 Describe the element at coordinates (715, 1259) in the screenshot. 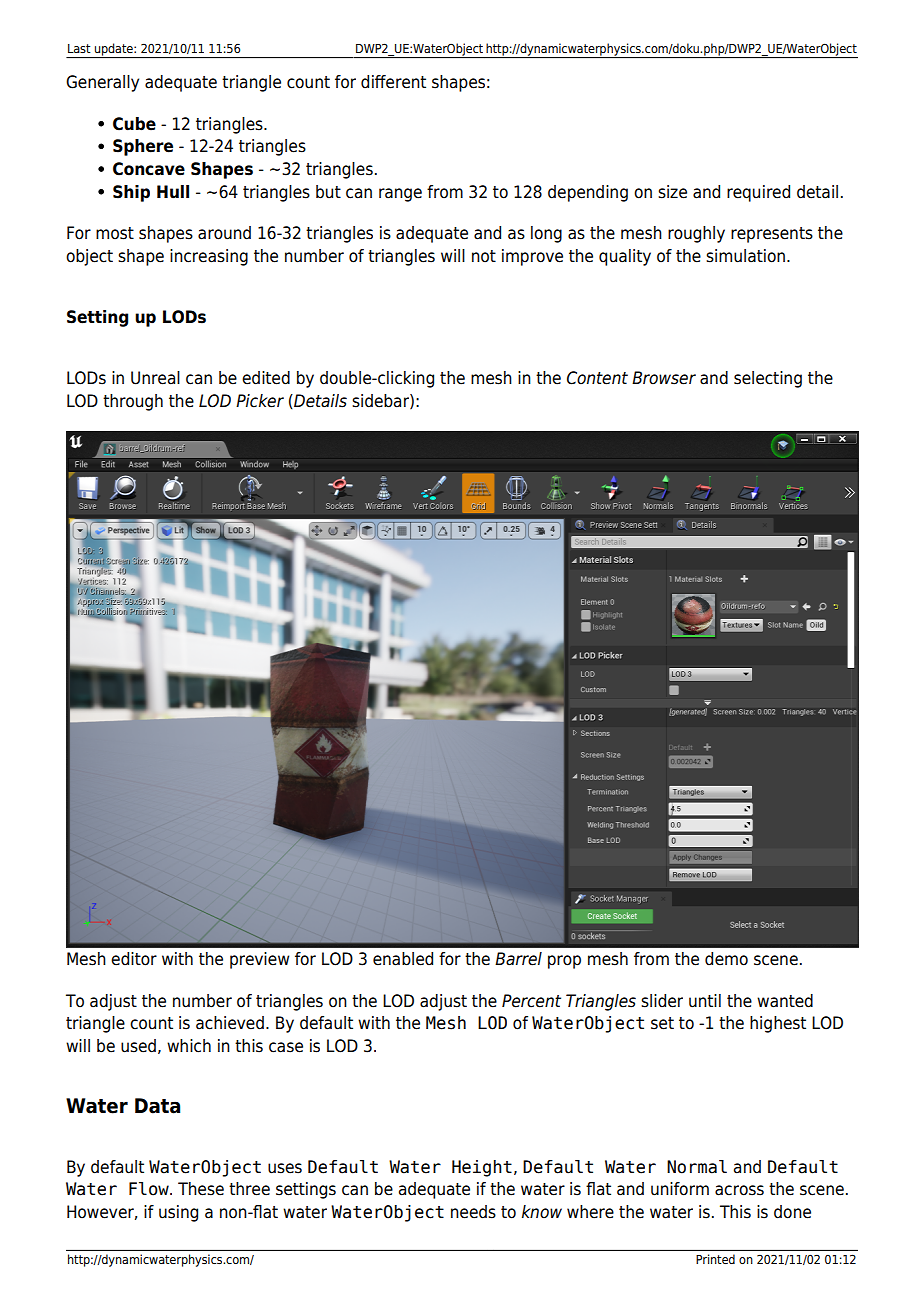

I see `Printed` at that location.
